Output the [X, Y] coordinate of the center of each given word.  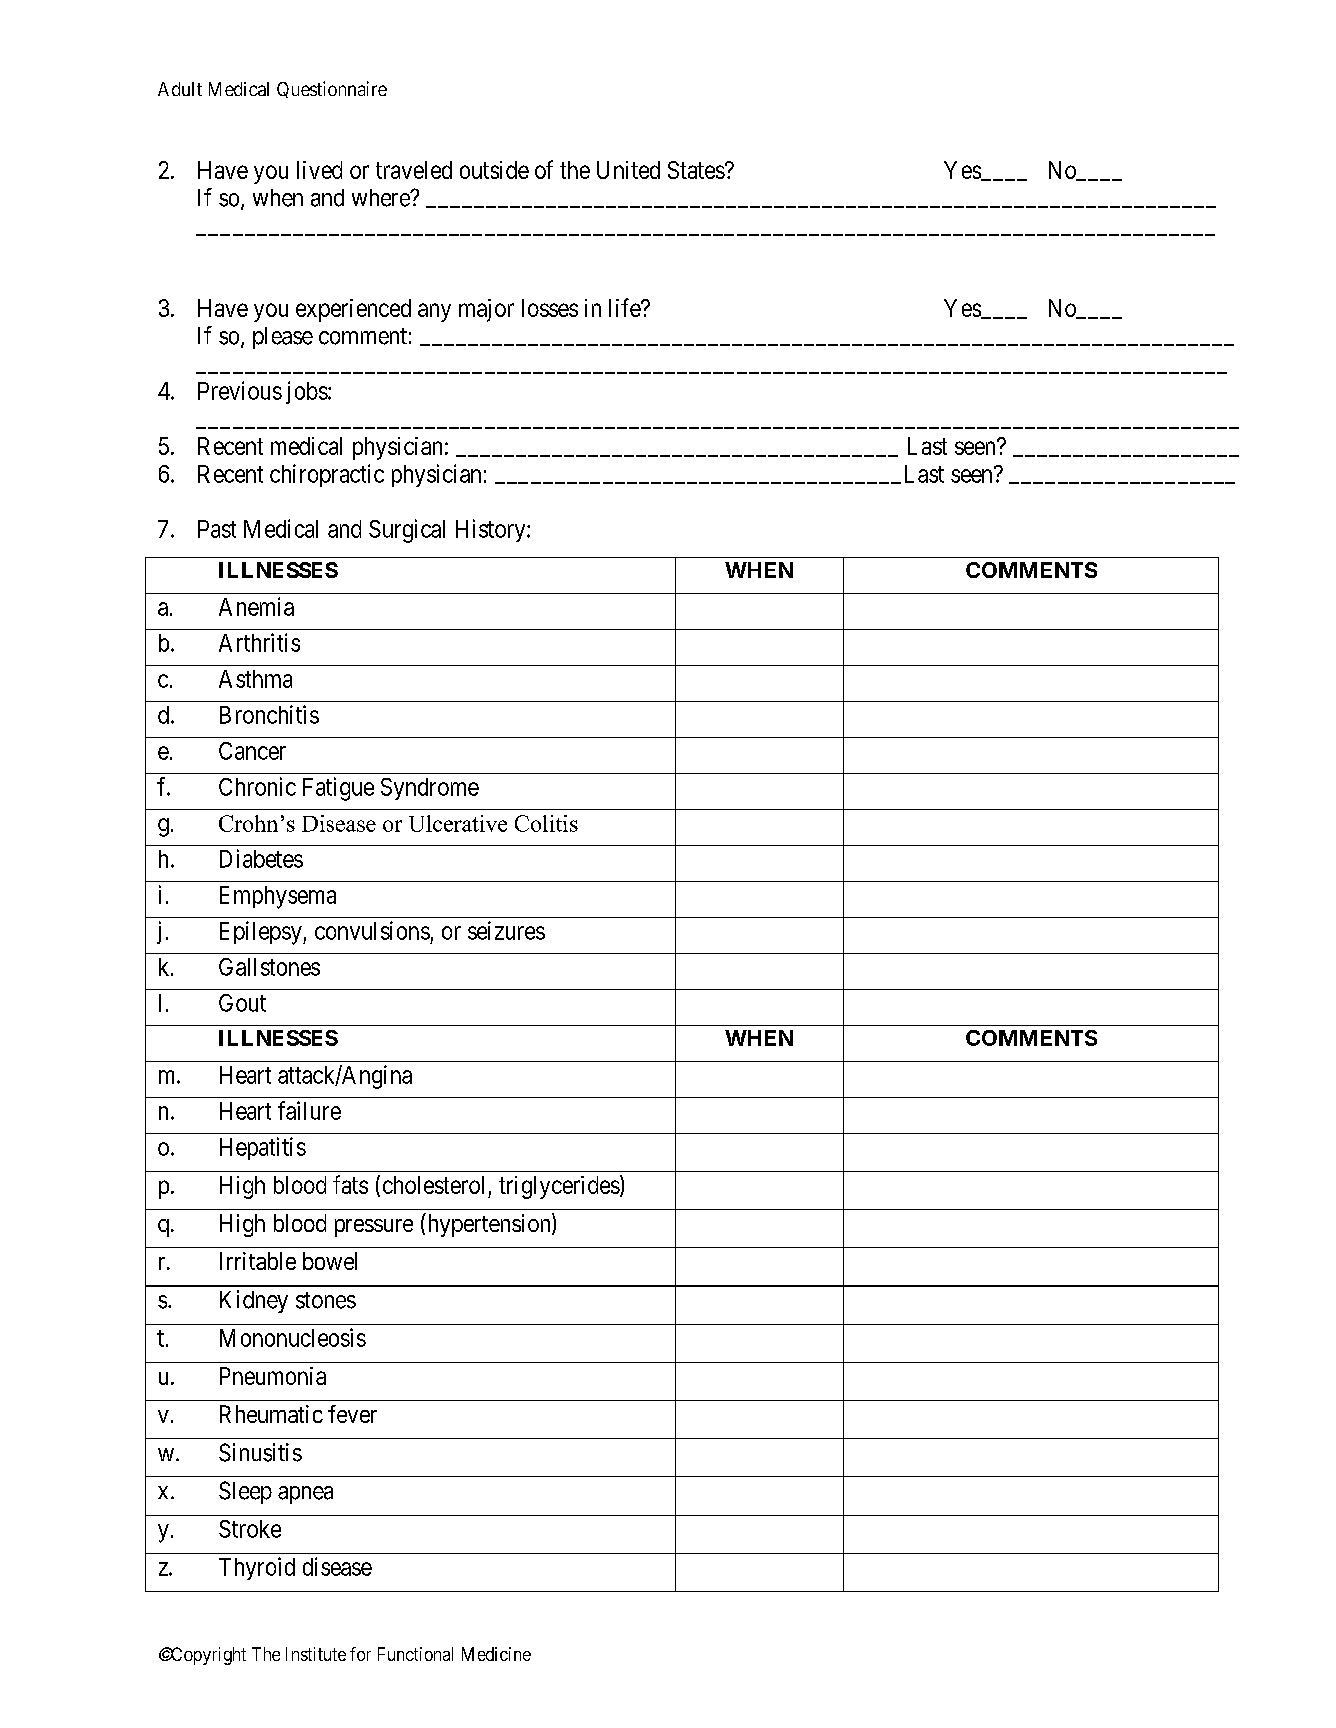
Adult [180, 89]
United [628, 170]
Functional [415, 1654]
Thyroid [257, 1568]
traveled [414, 170]
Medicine [496, 1654]
